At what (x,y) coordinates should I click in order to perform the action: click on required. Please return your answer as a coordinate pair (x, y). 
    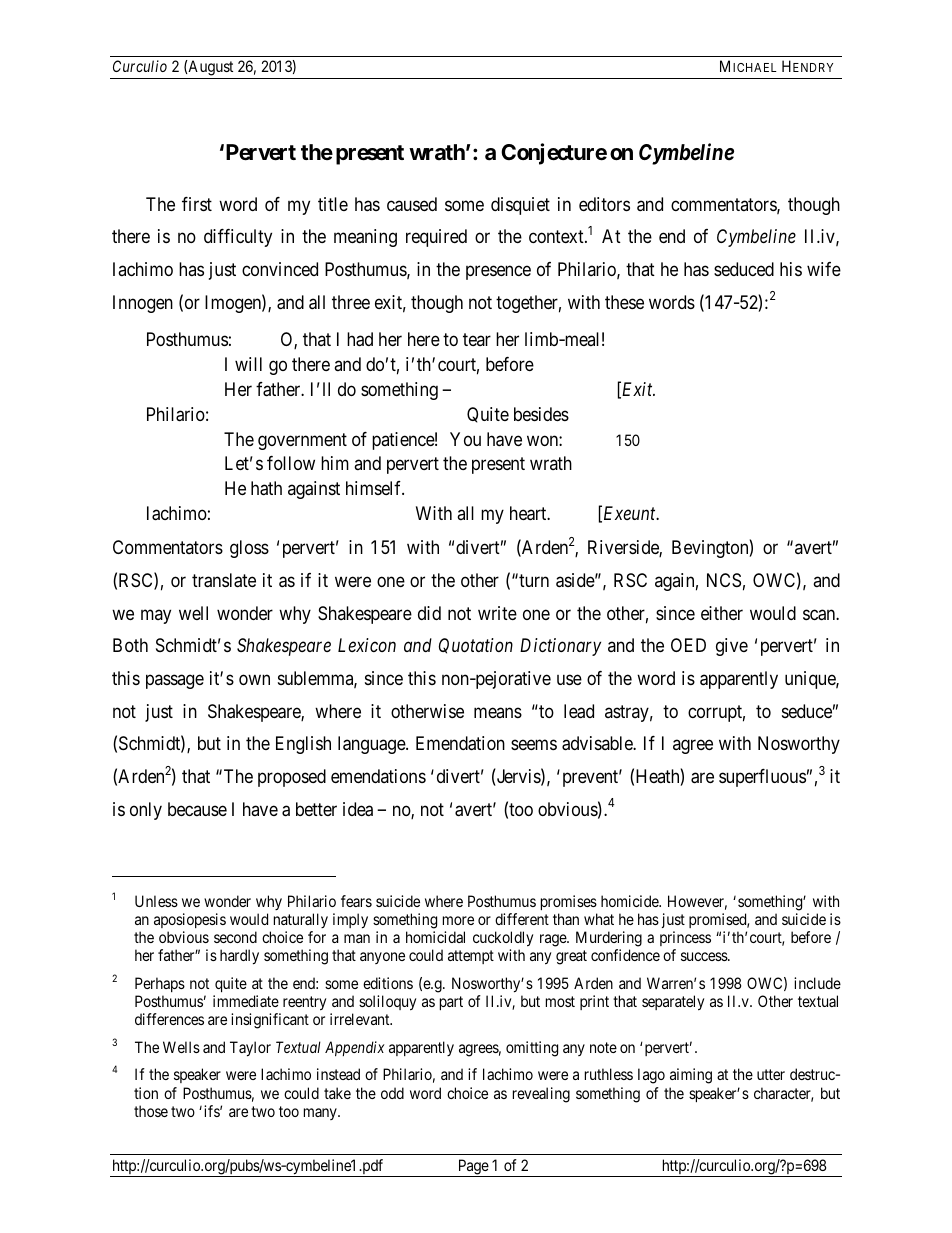
    Looking at the image, I should click on (436, 238).
